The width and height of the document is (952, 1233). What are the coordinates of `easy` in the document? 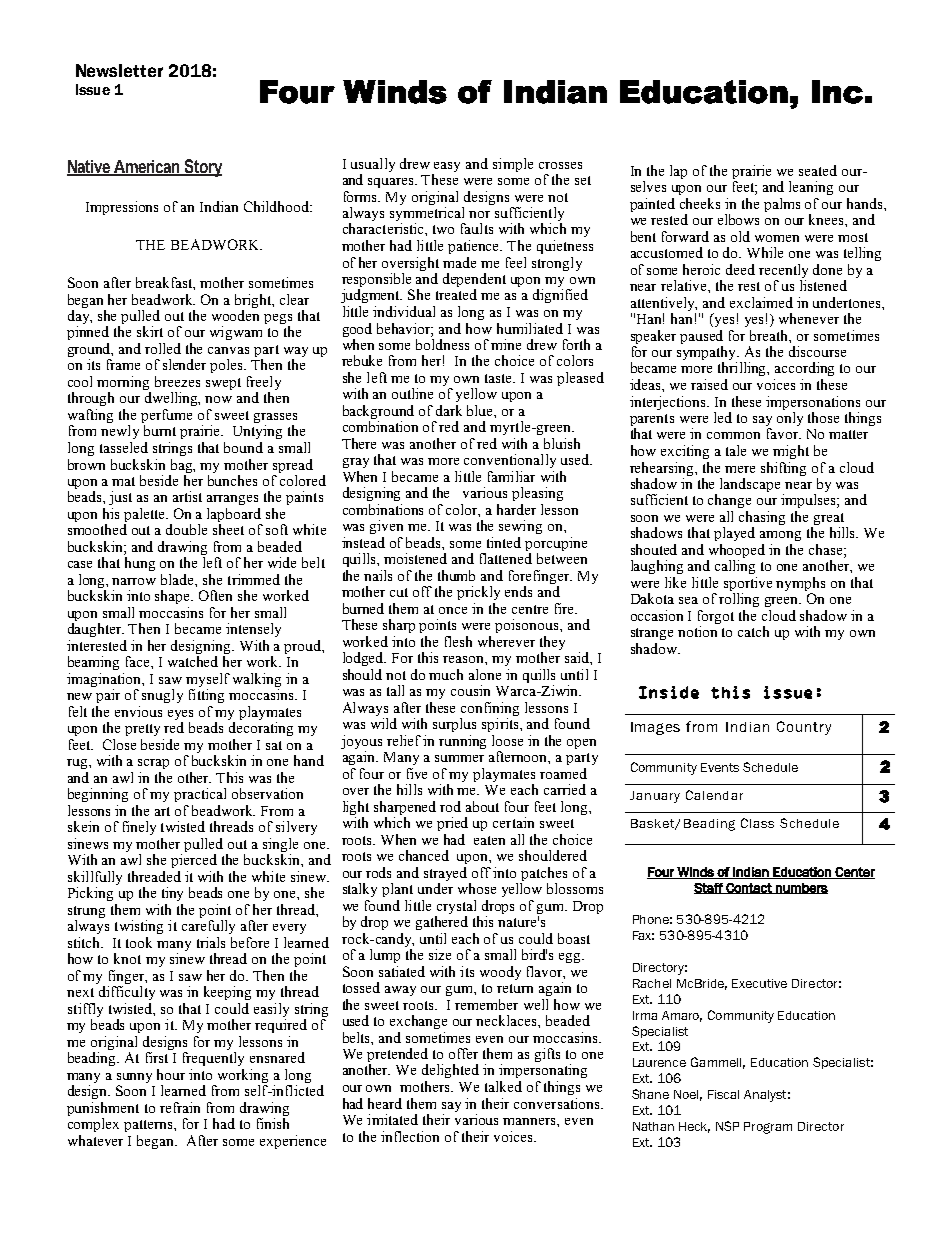 It's located at (447, 167).
